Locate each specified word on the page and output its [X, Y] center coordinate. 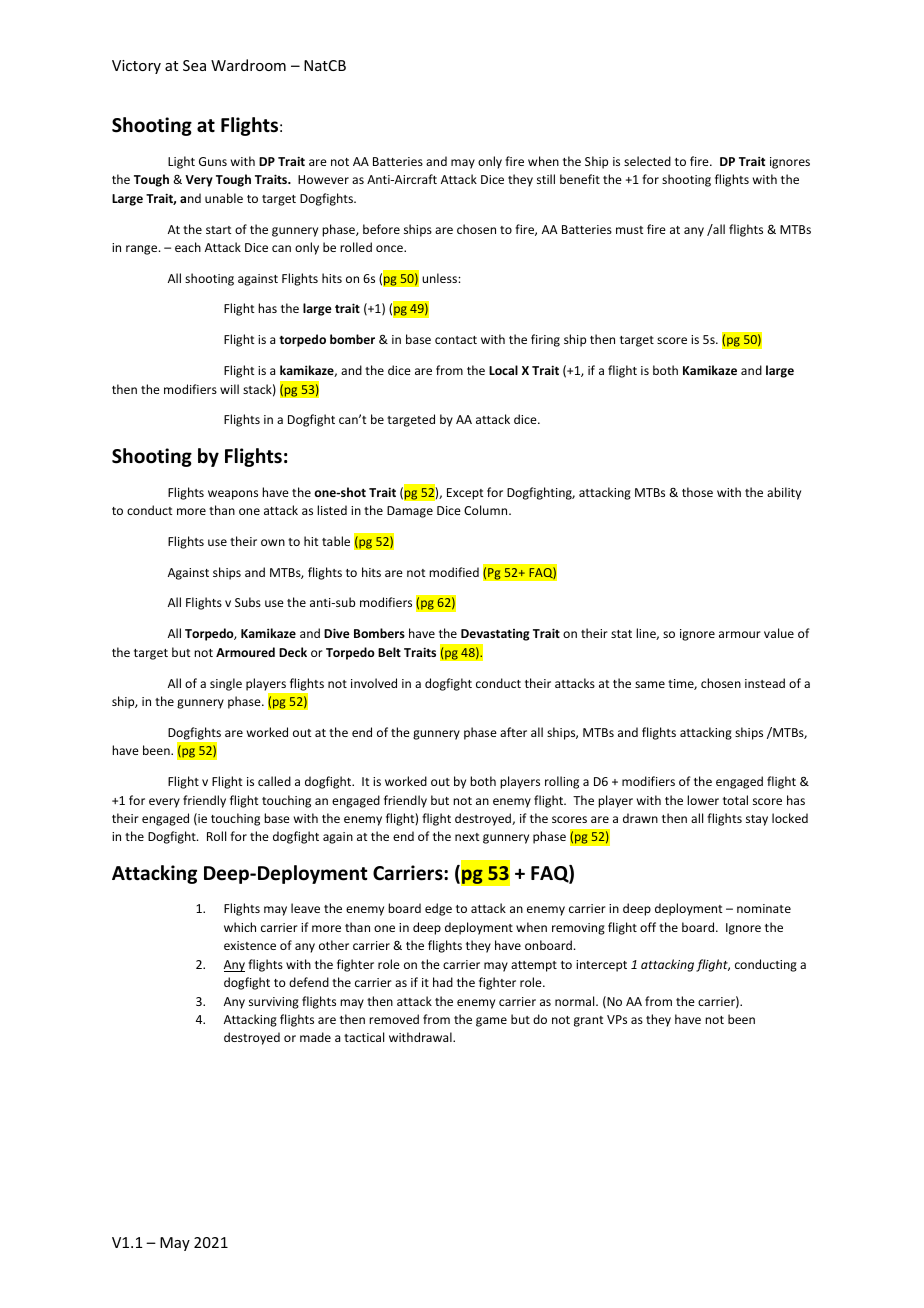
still [546, 179]
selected [647, 161]
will [229, 389]
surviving [274, 1003]
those [697, 492]
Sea [194, 65]
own [273, 542]
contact [456, 340]
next [467, 837]
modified [454, 572]
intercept [601, 966]
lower [703, 800]
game [491, 1022]
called [274, 781]
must [629, 230]
